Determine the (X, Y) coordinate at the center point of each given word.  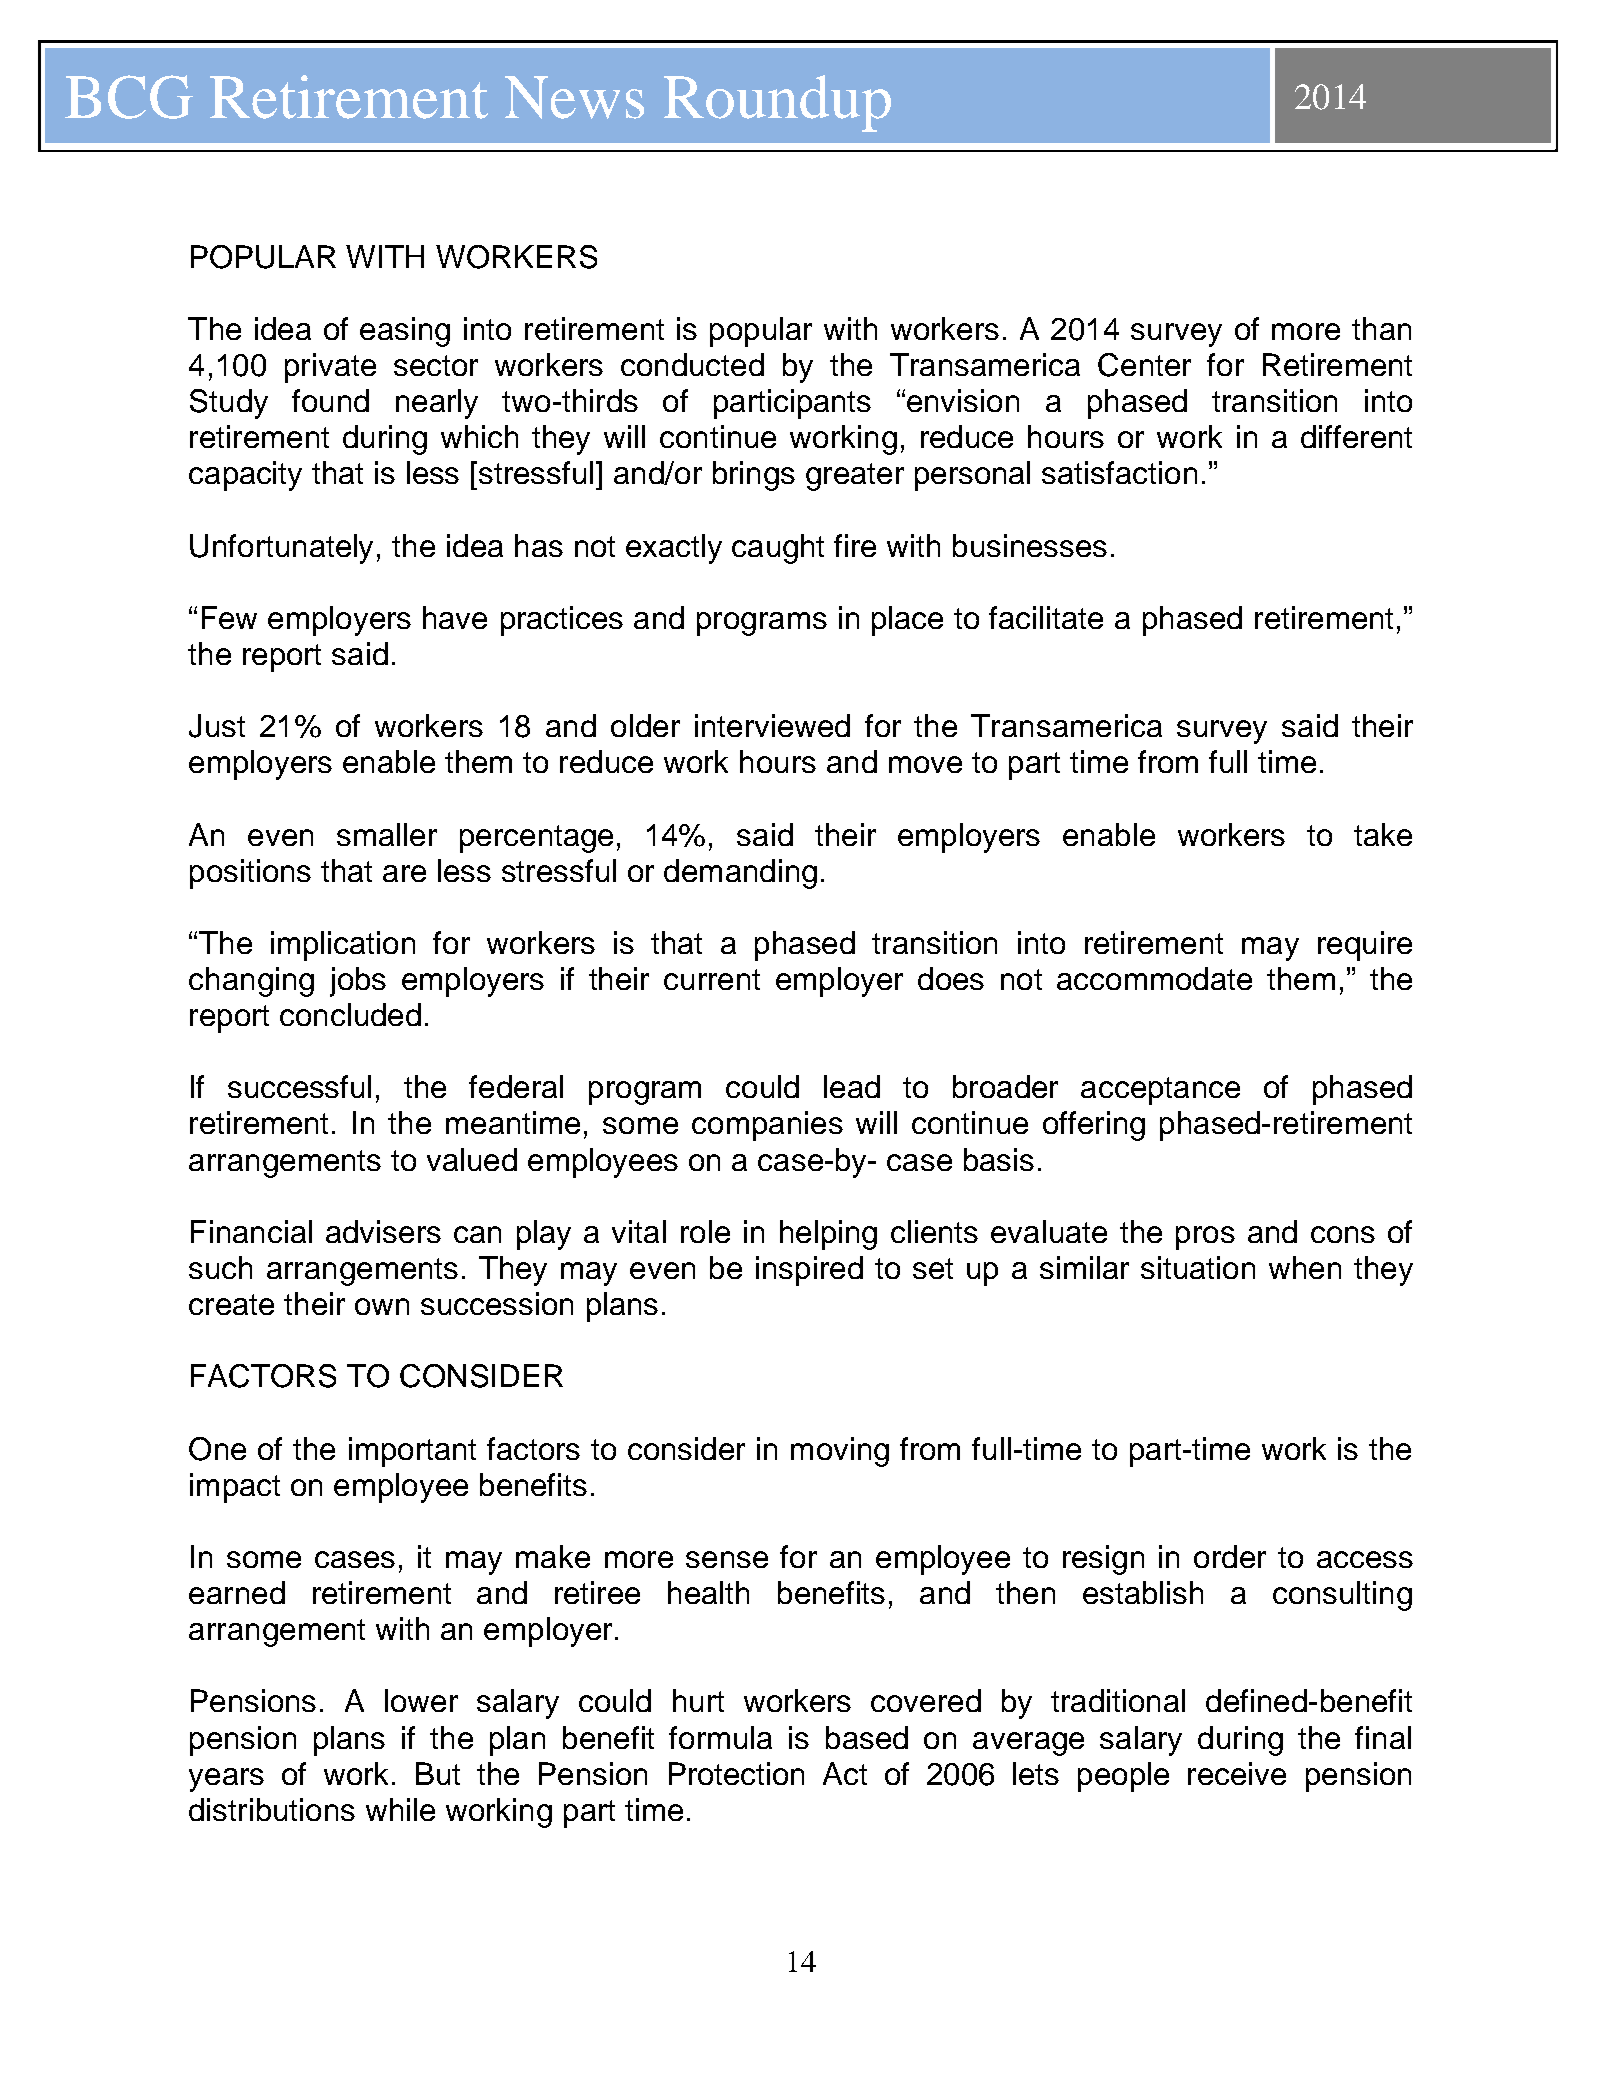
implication (343, 946)
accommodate (1154, 978)
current (712, 979)
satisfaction (1119, 472)
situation (1198, 1267)
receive (1237, 1773)
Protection (736, 1773)
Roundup (777, 103)
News (574, 97)
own (382, 1306)
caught (778, 549)
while (400, 1809)
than (1381, 328)
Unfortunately (281, 549)
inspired (809, 1271)
